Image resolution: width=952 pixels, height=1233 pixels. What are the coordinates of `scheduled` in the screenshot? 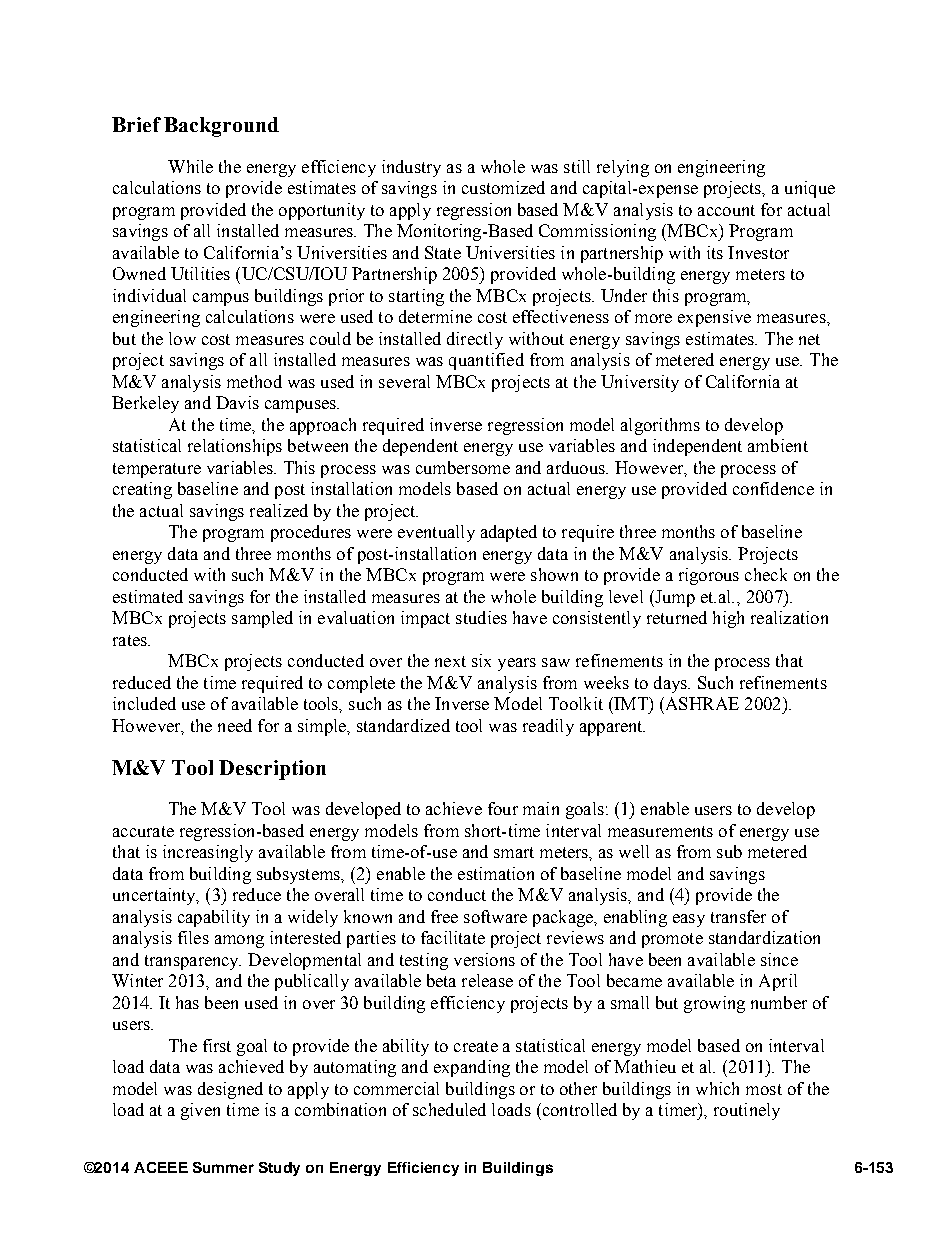 It's located at (449, 1109).
